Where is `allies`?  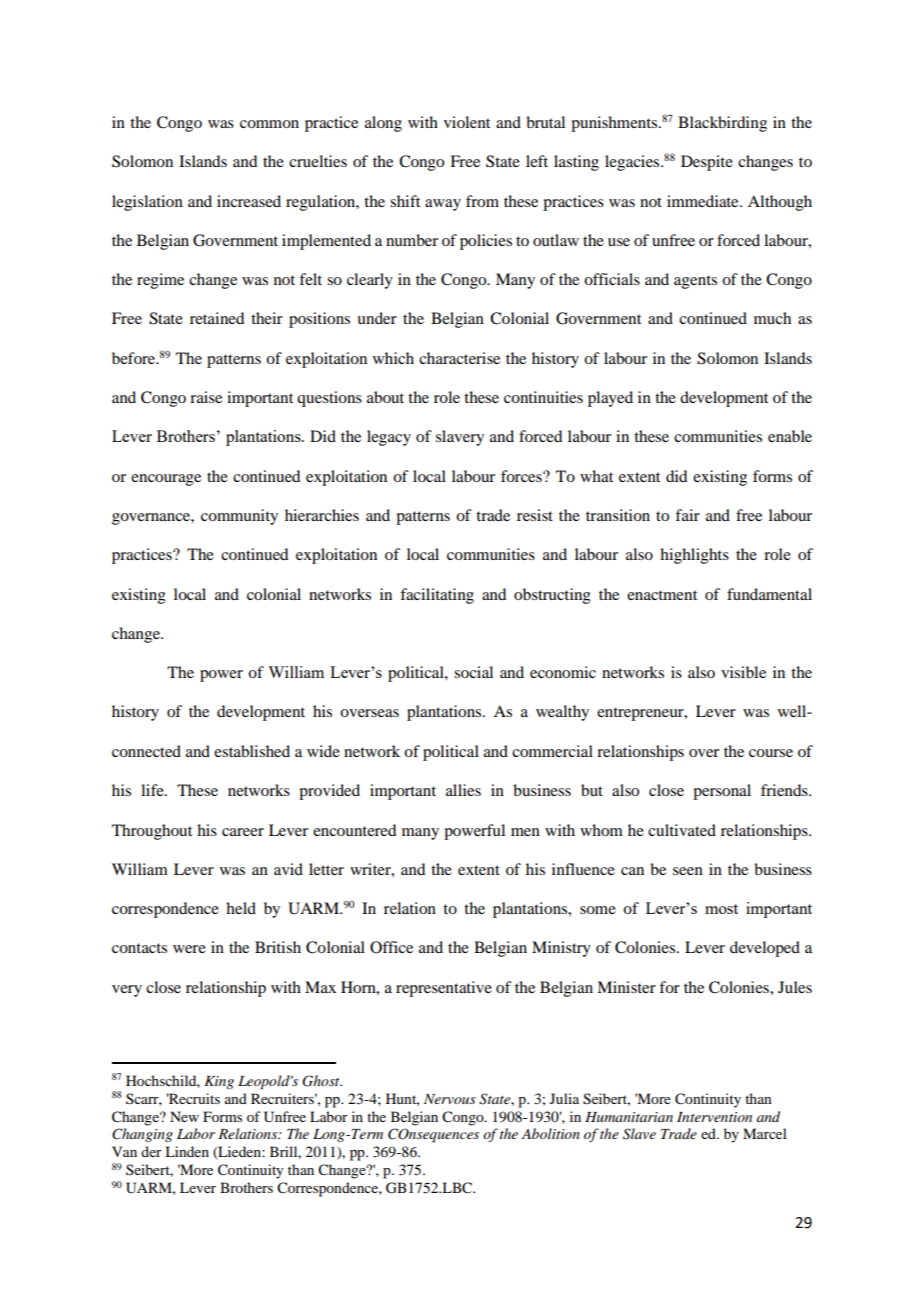
allies is located at coordinates (463, 790).
